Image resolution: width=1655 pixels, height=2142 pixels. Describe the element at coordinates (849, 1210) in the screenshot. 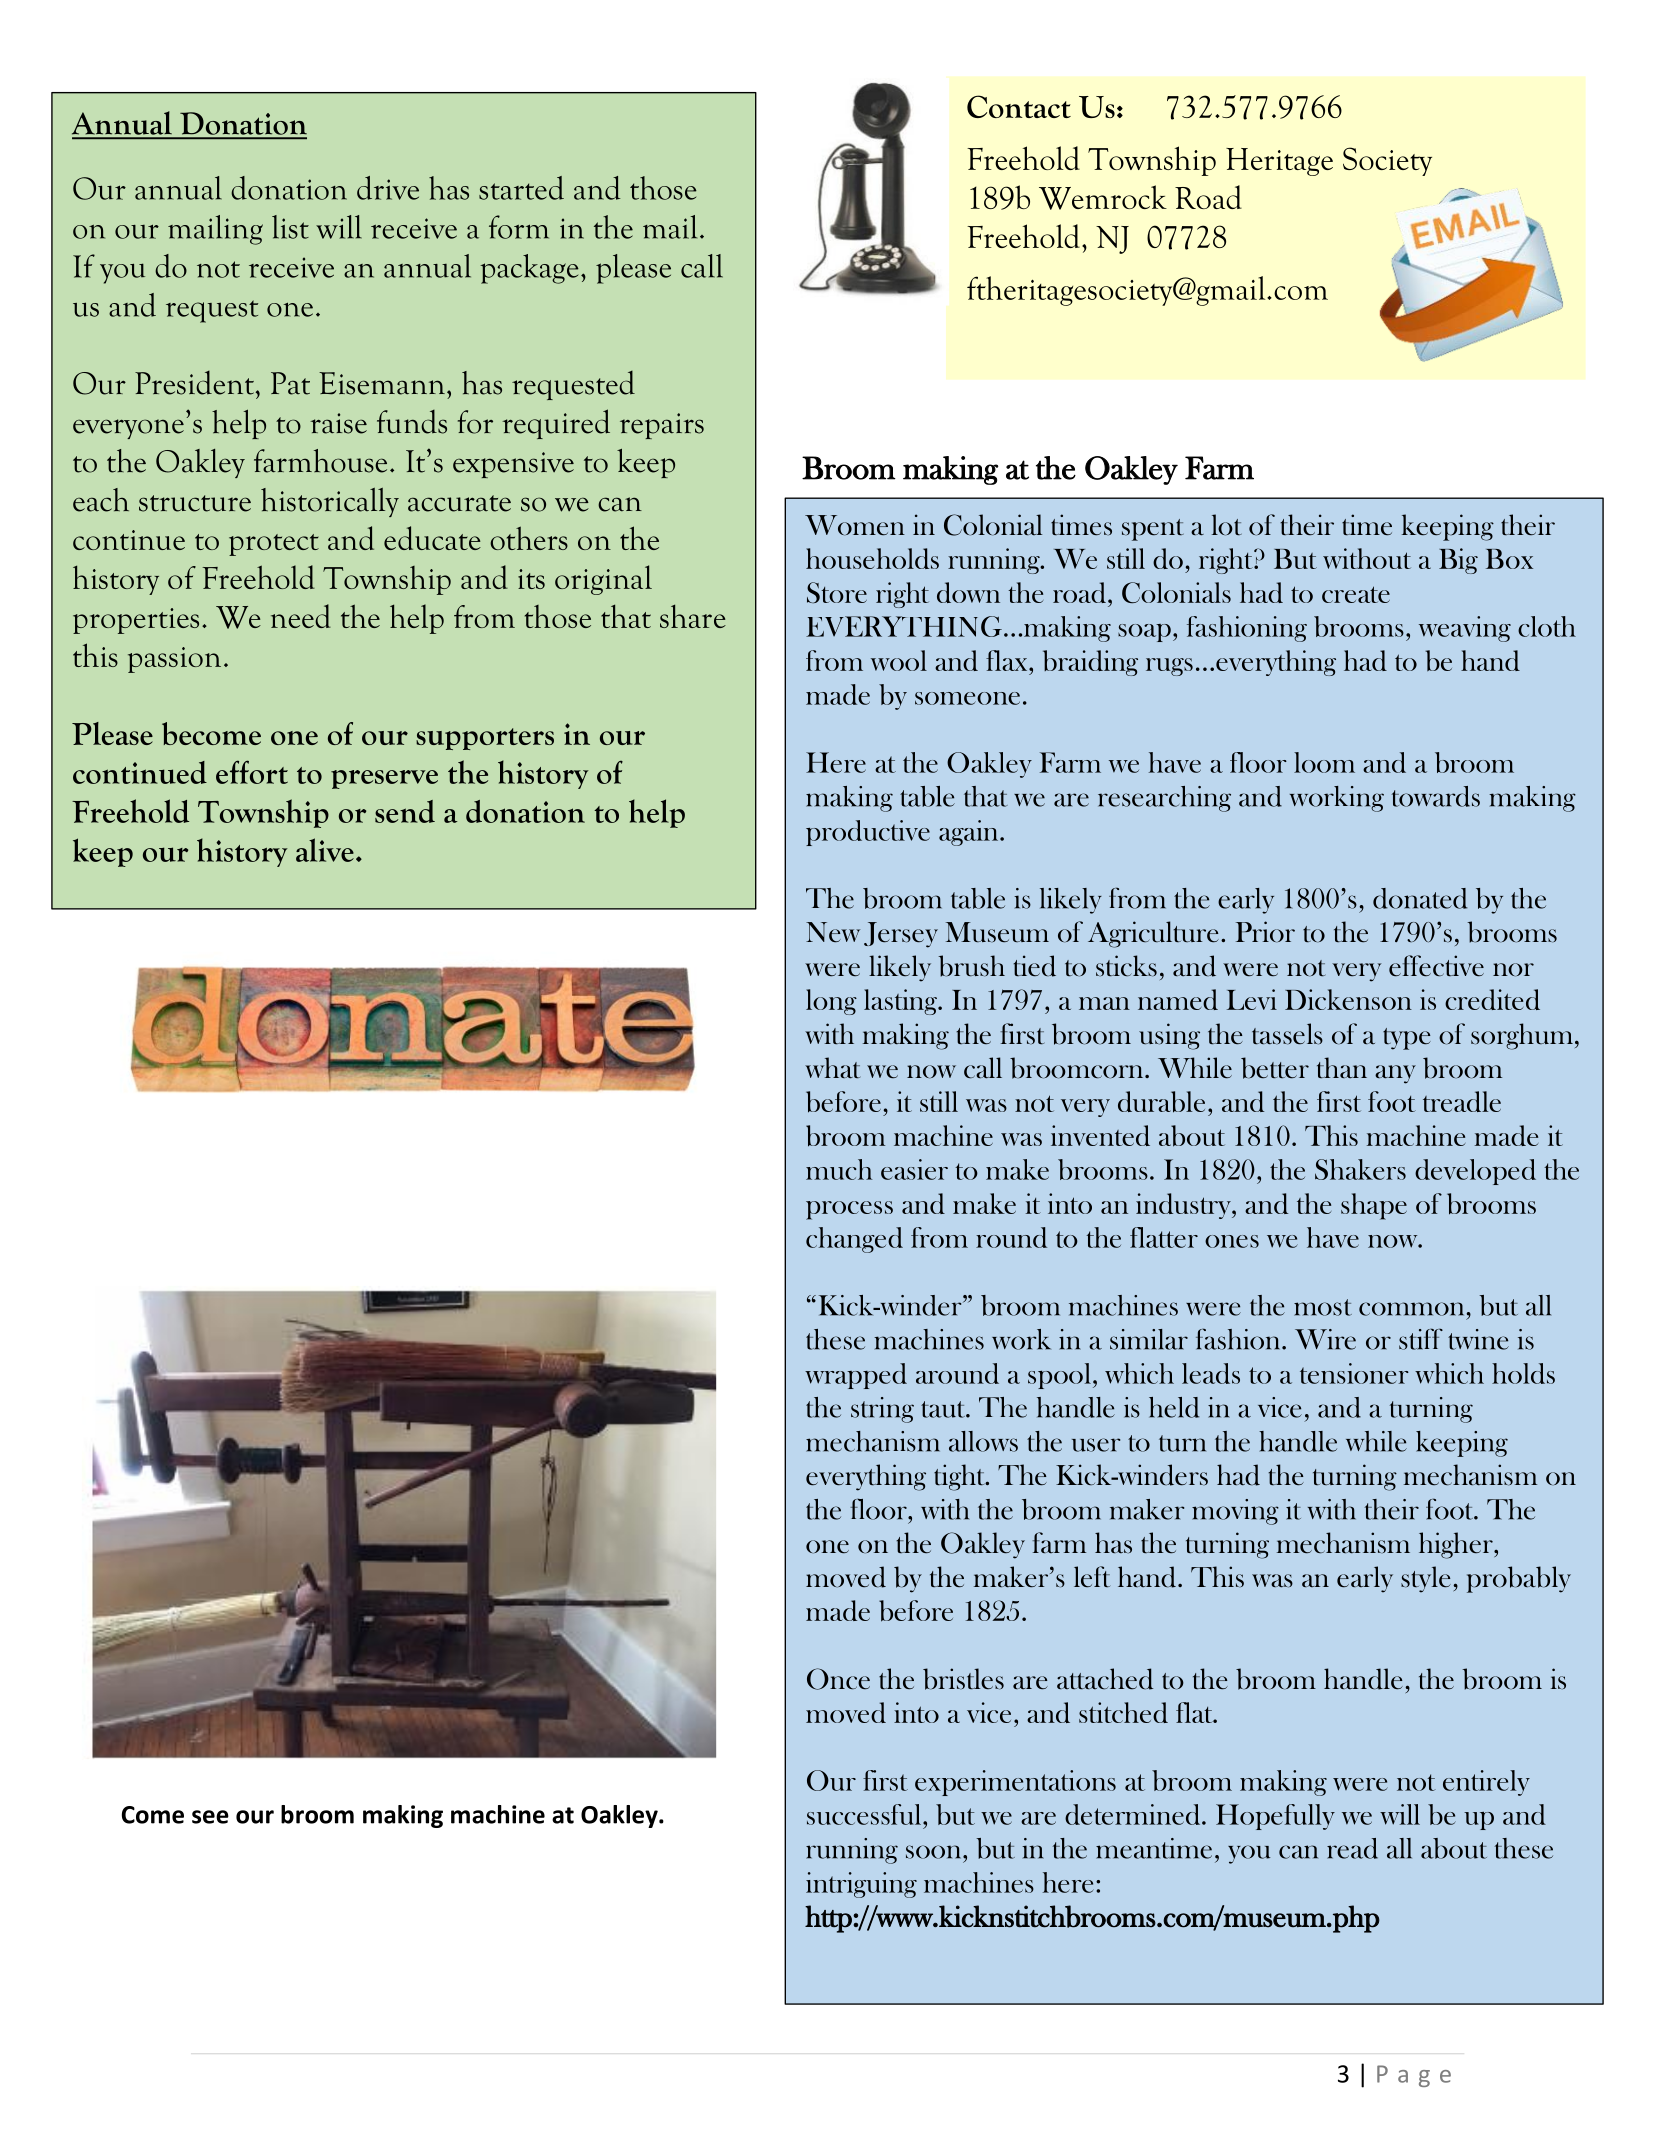

I see `process` at that location.
